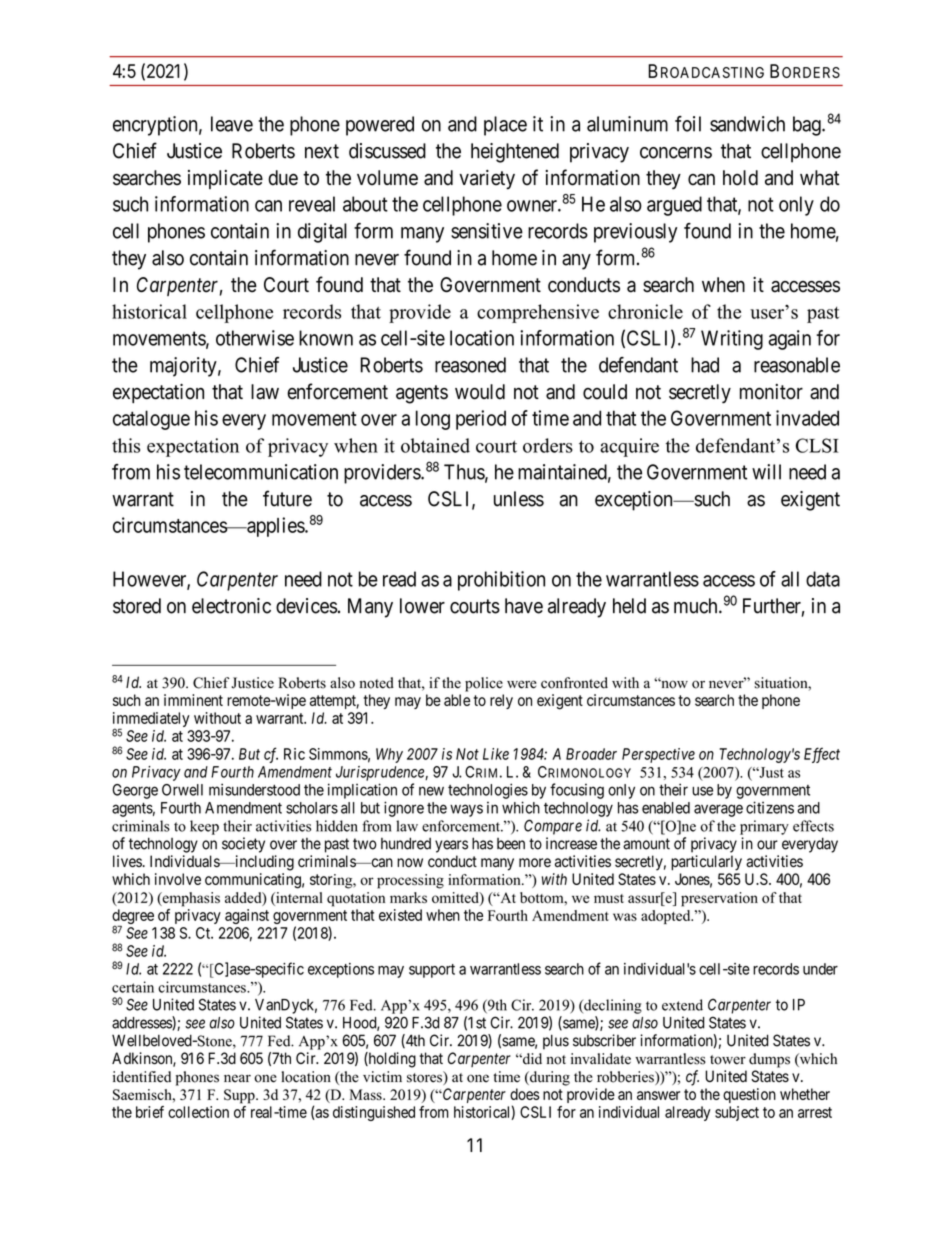 Image resolution: width=952 pixels, height=1233 pixels. I want to click on technologies, so click(488, 791).
